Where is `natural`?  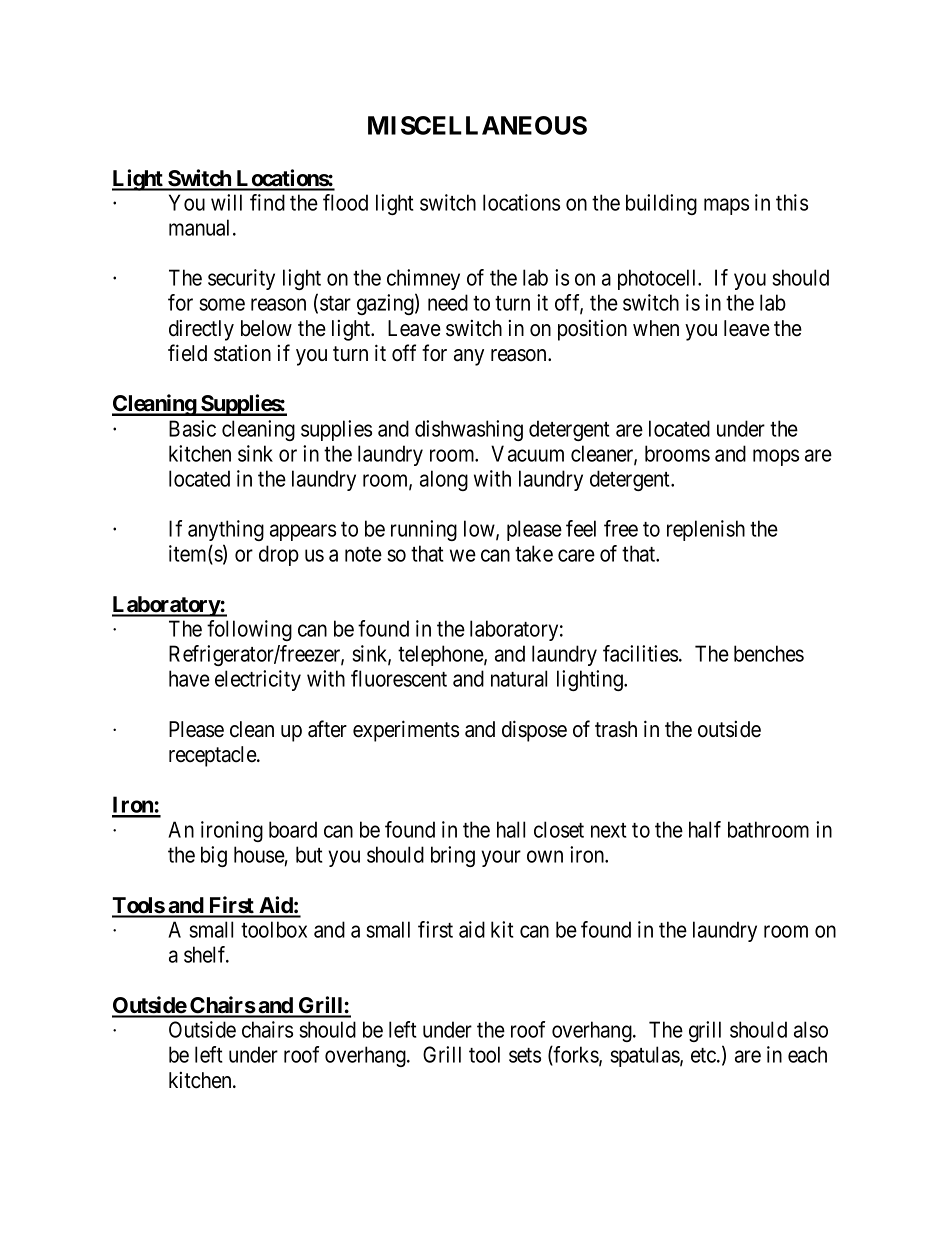 natural is located at coordinates (519, 678).
